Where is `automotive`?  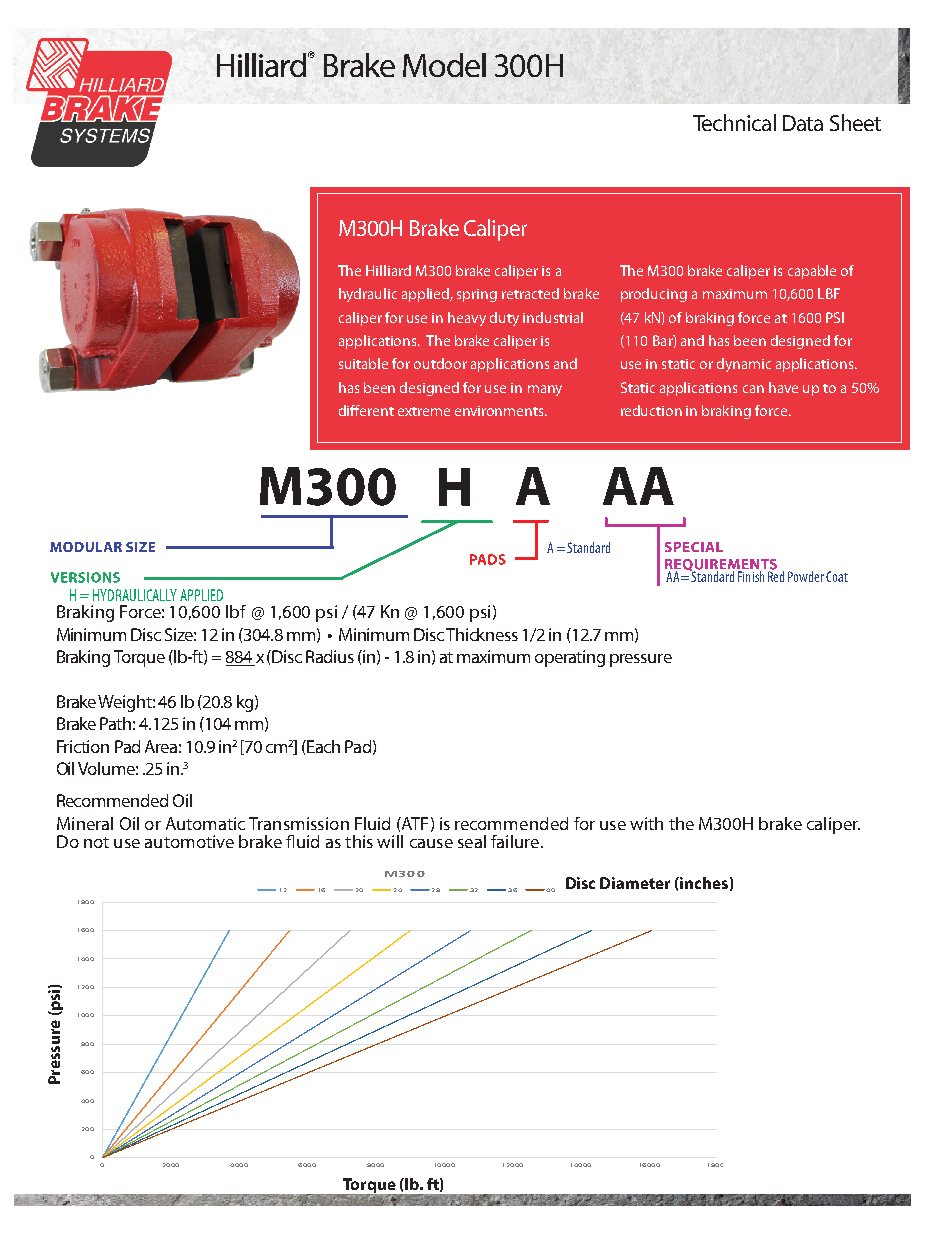
automotive is located at coordinates (189, 841).
